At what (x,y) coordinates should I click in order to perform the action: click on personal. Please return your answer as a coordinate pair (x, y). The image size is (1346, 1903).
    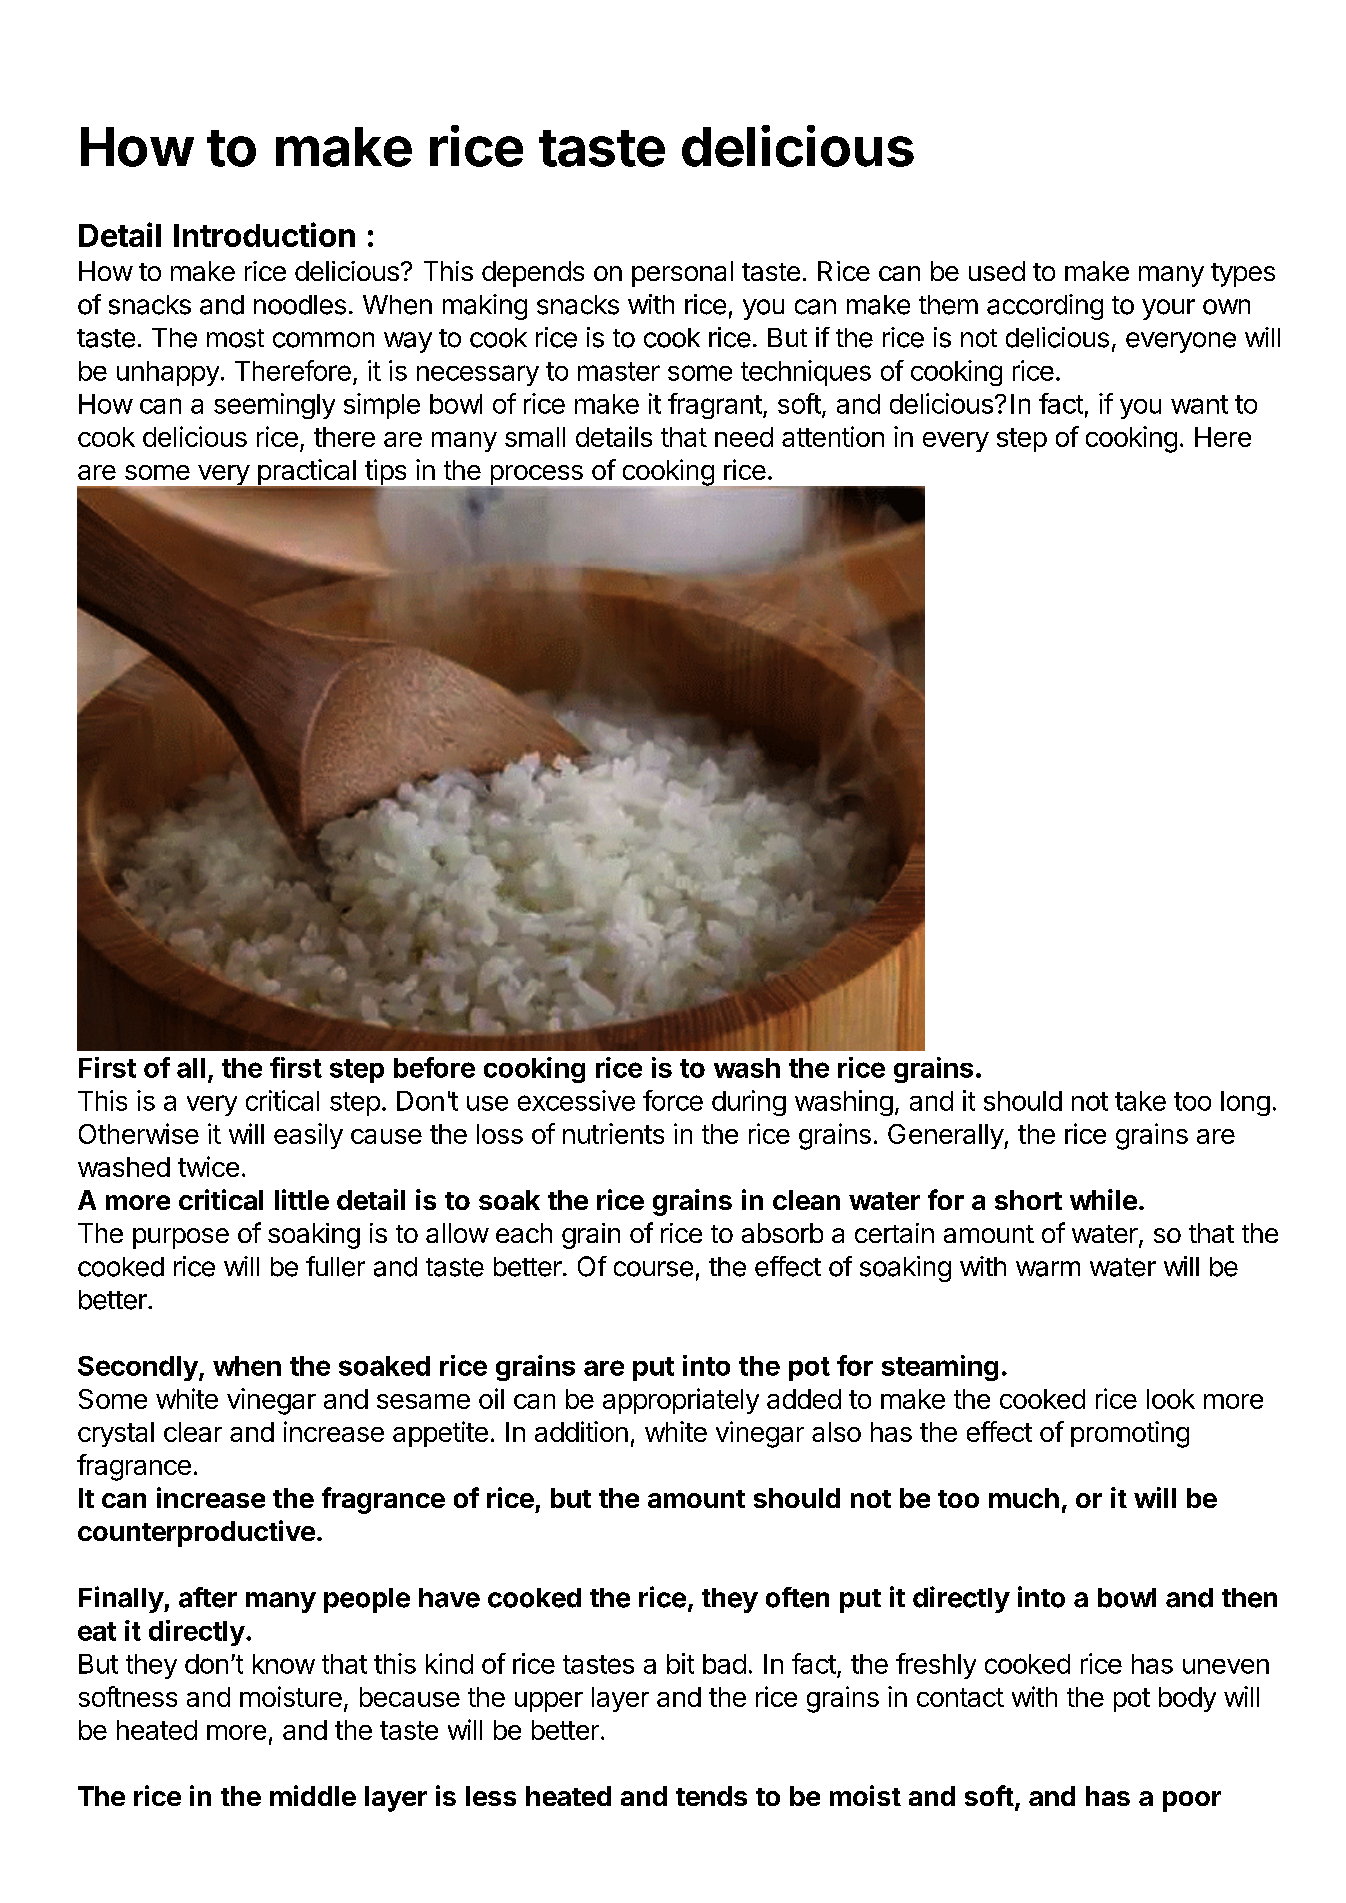
    Looking at the image, I should click on (682, 274).
